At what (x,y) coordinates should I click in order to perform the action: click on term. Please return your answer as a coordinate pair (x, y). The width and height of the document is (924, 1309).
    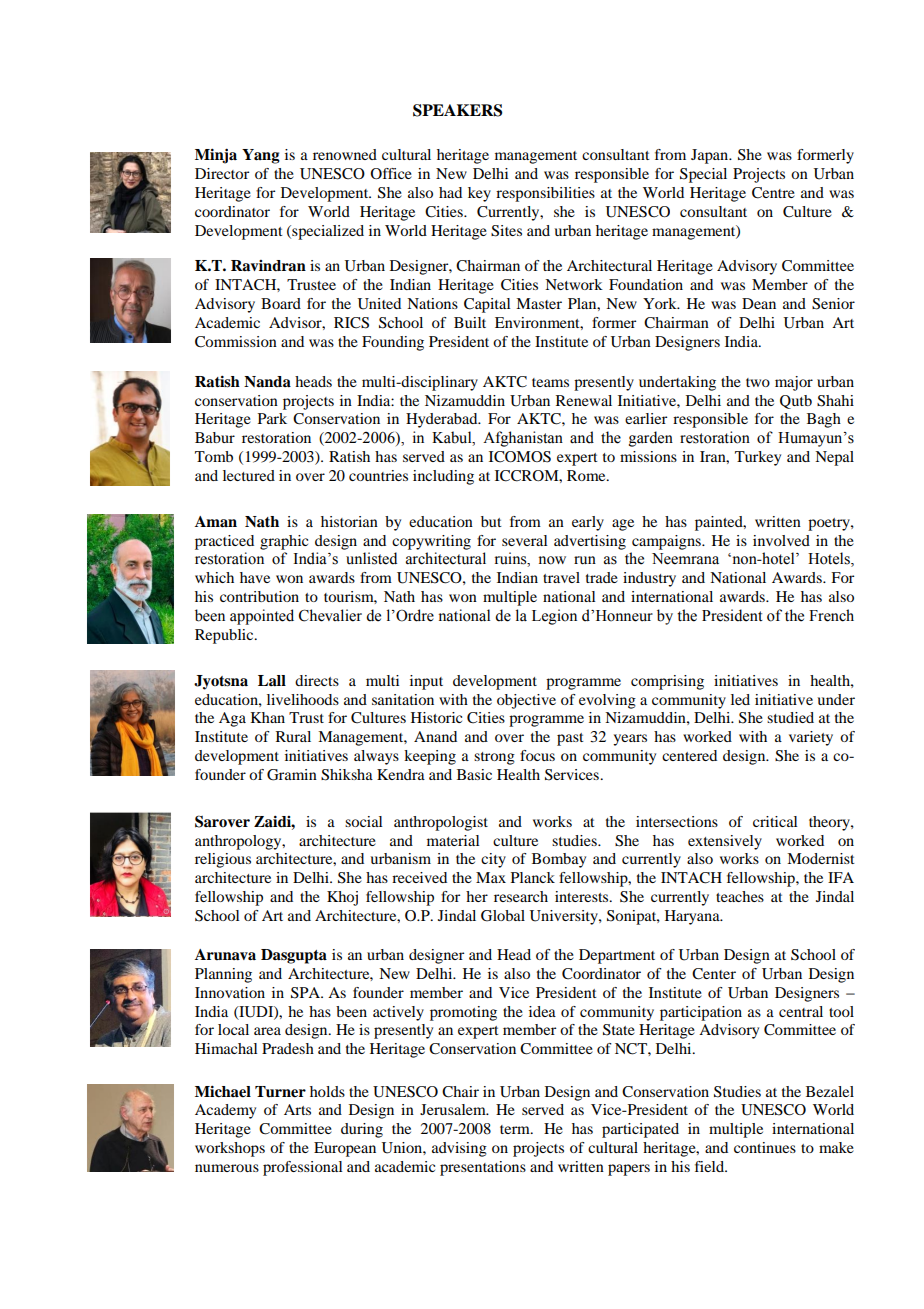
    Looking at the image, I should click on (516, 1129).
